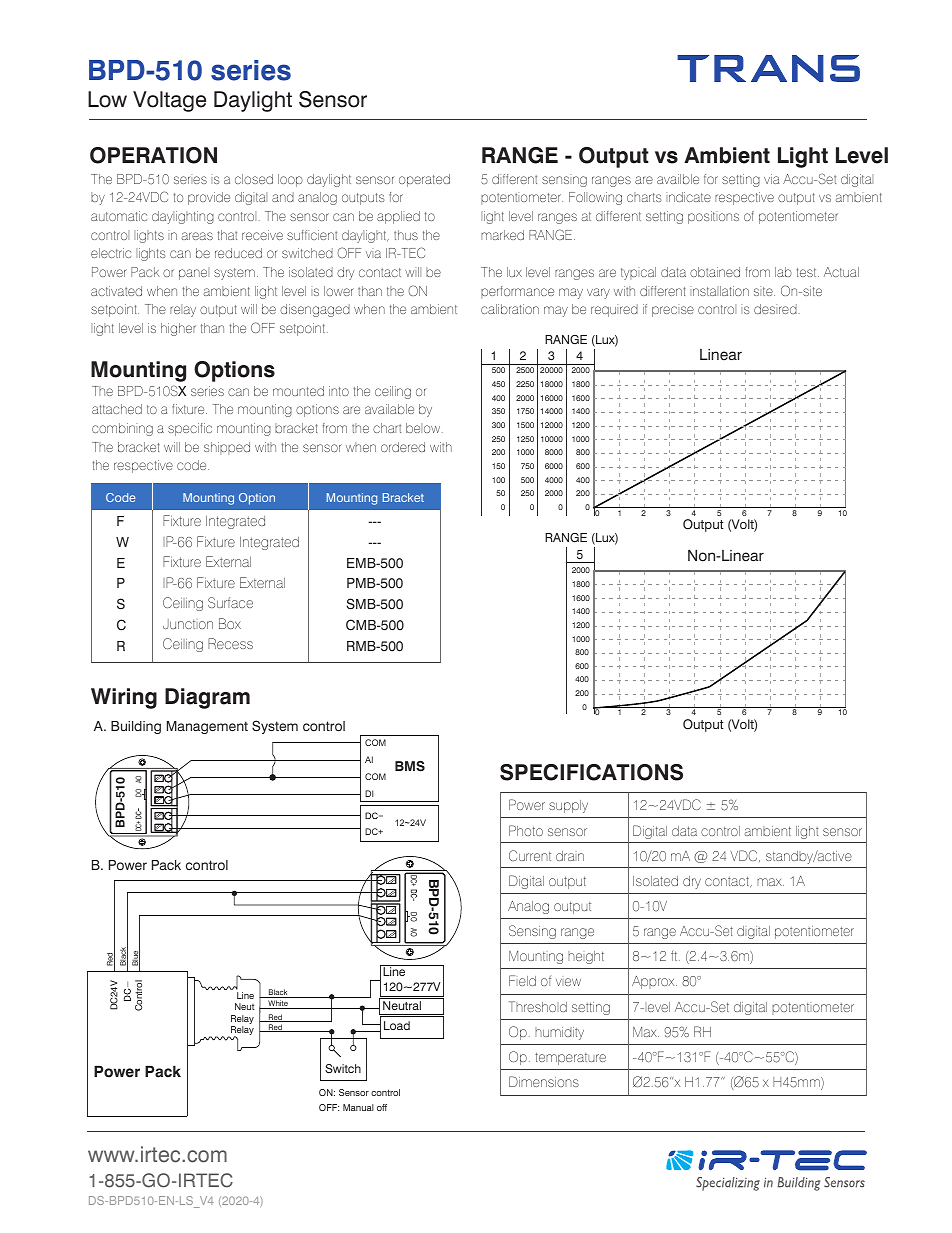 The image size is (952, 1233). I want to click on Management, so click(207, 727).
